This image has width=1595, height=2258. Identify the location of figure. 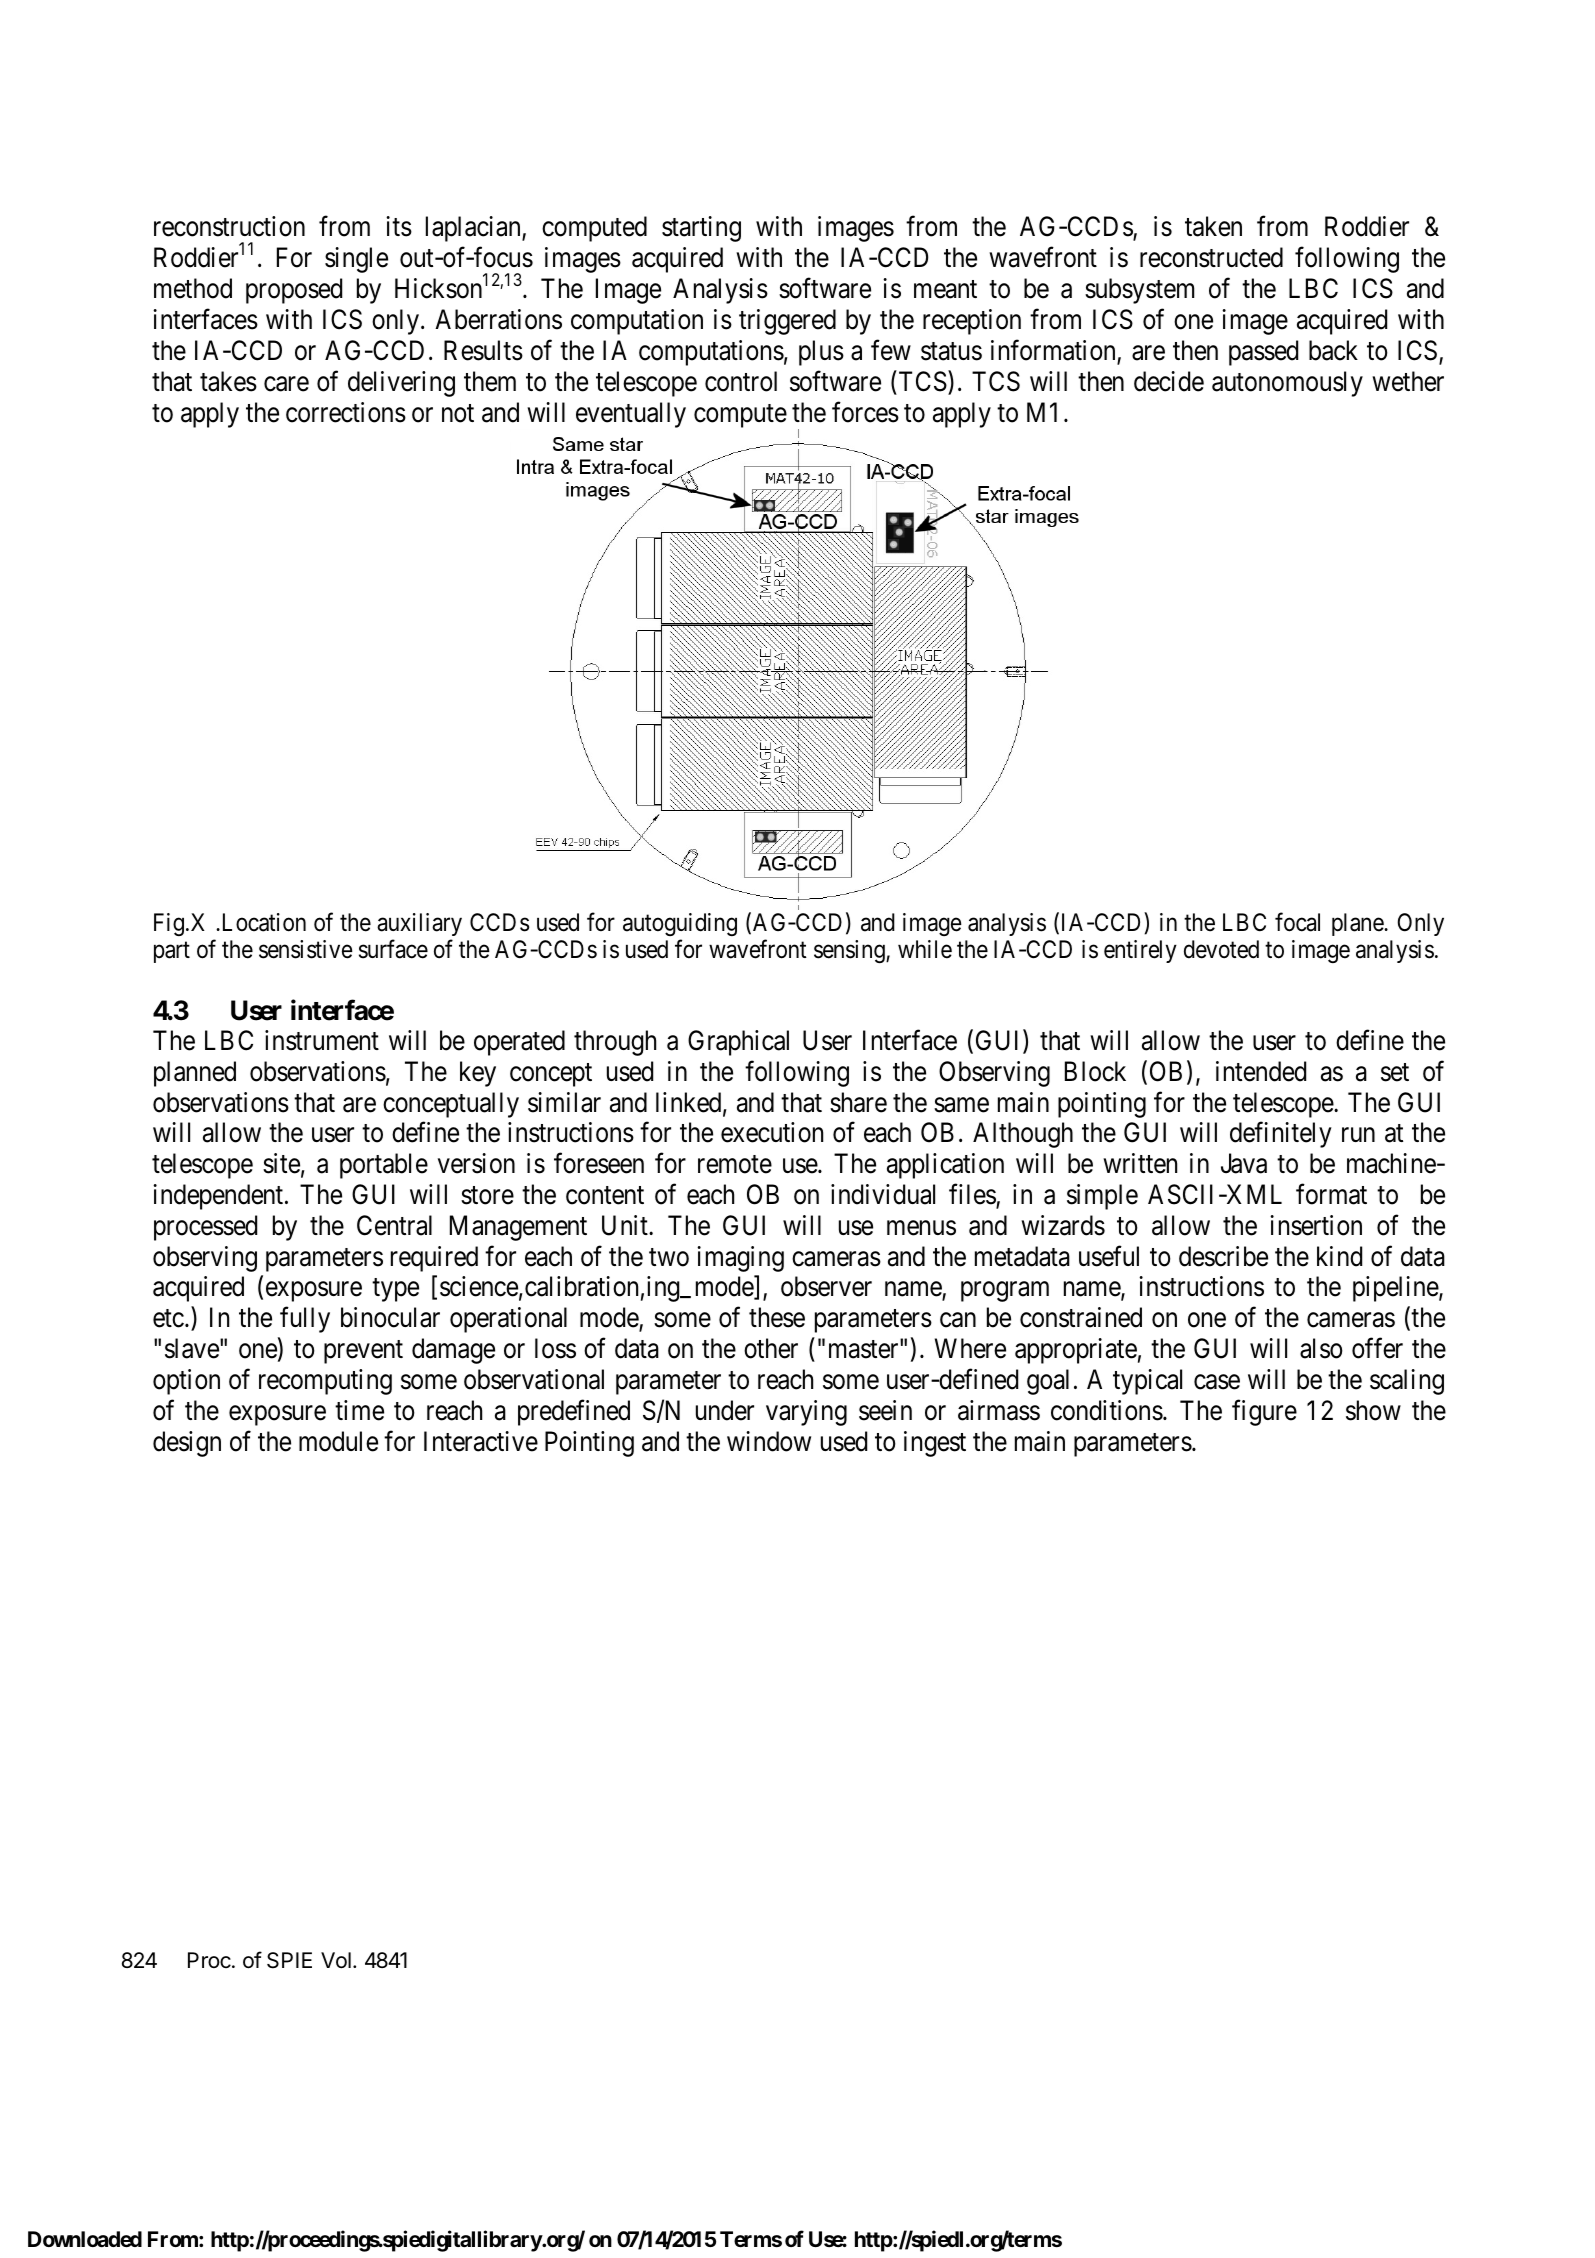
(1264, 1413).
